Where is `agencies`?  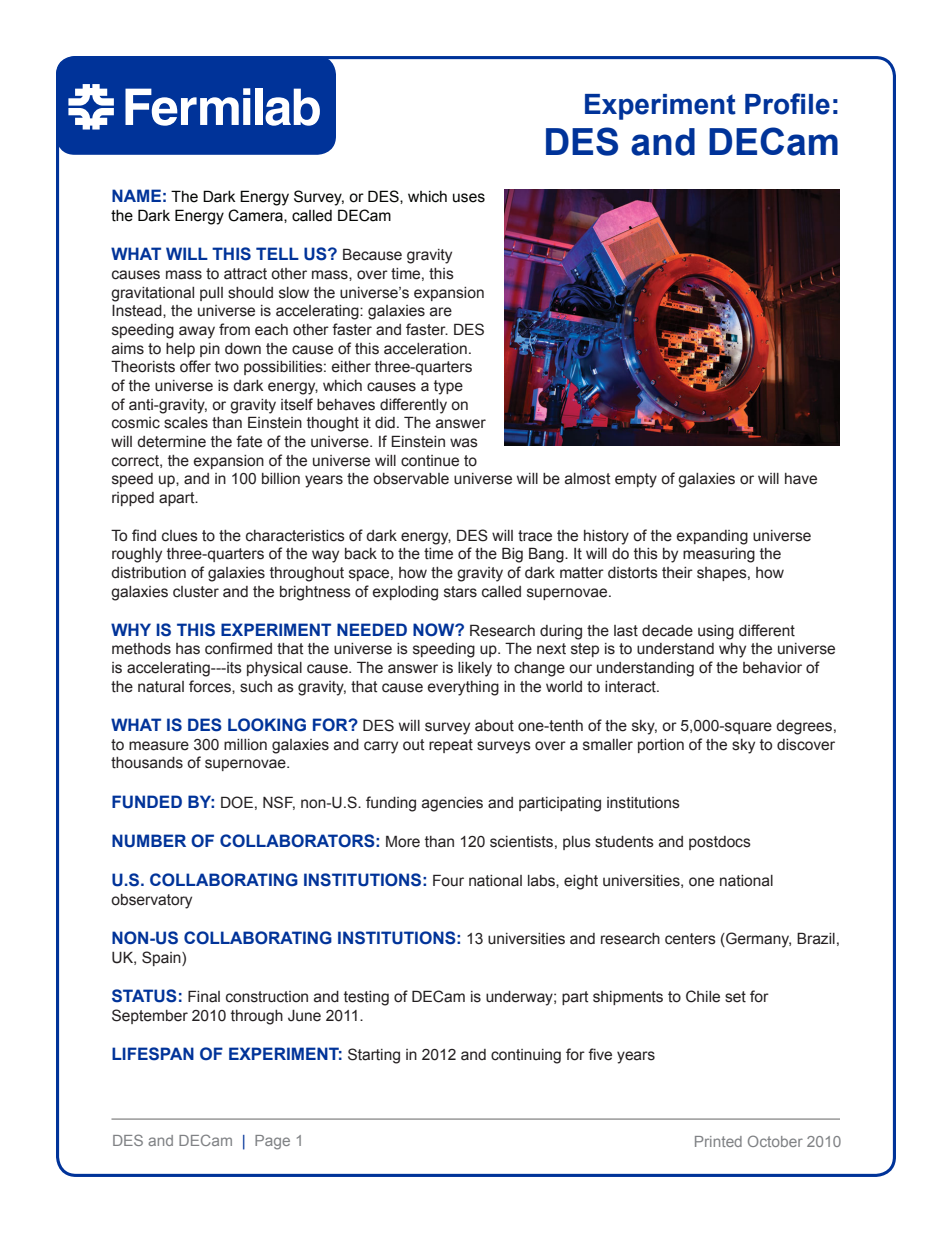 agencies is located at coordinates (452, 804).
